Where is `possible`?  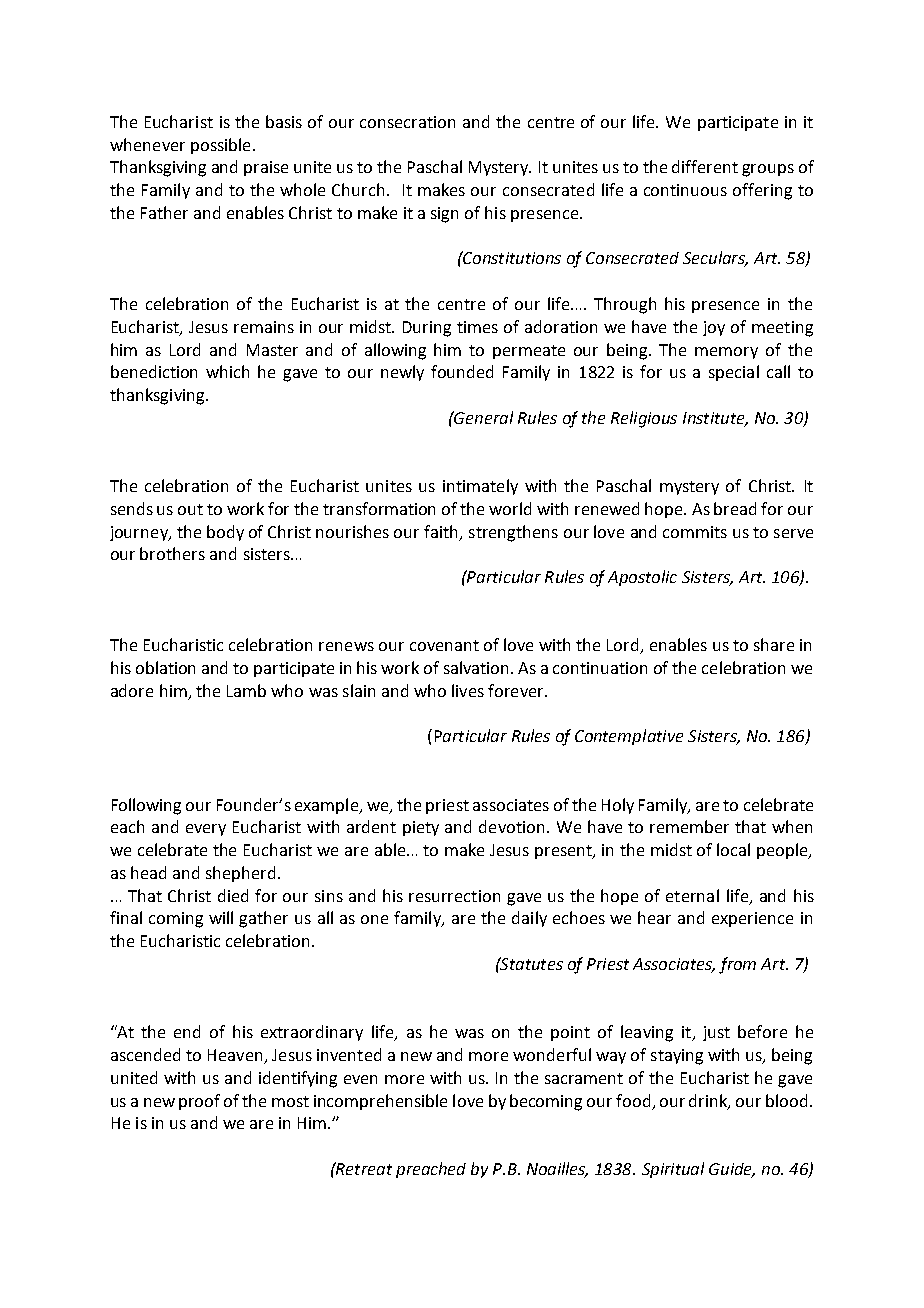 possible is located at coordinates (220, 146).
